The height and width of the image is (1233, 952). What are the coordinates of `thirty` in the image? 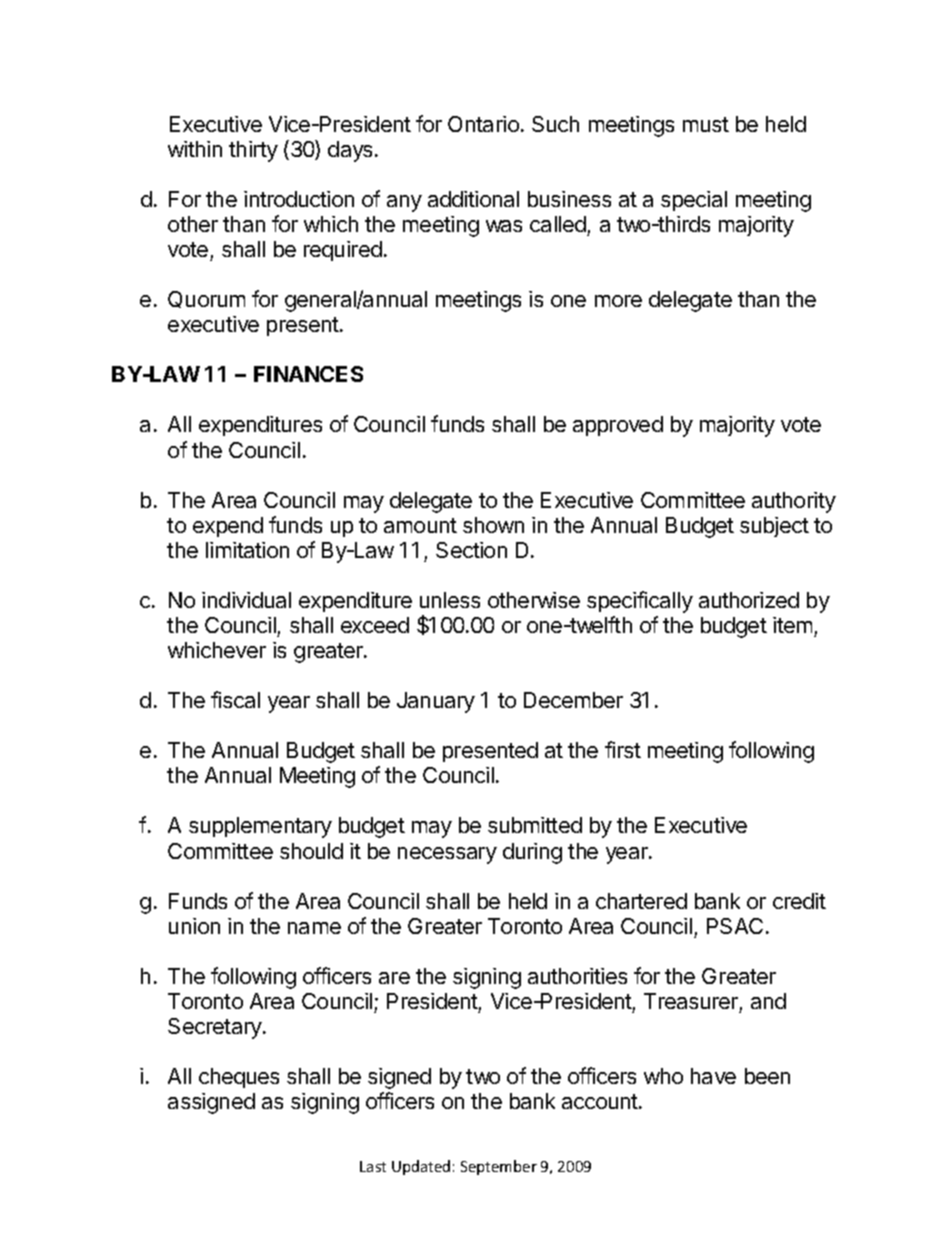 It's located at (253, 151).
